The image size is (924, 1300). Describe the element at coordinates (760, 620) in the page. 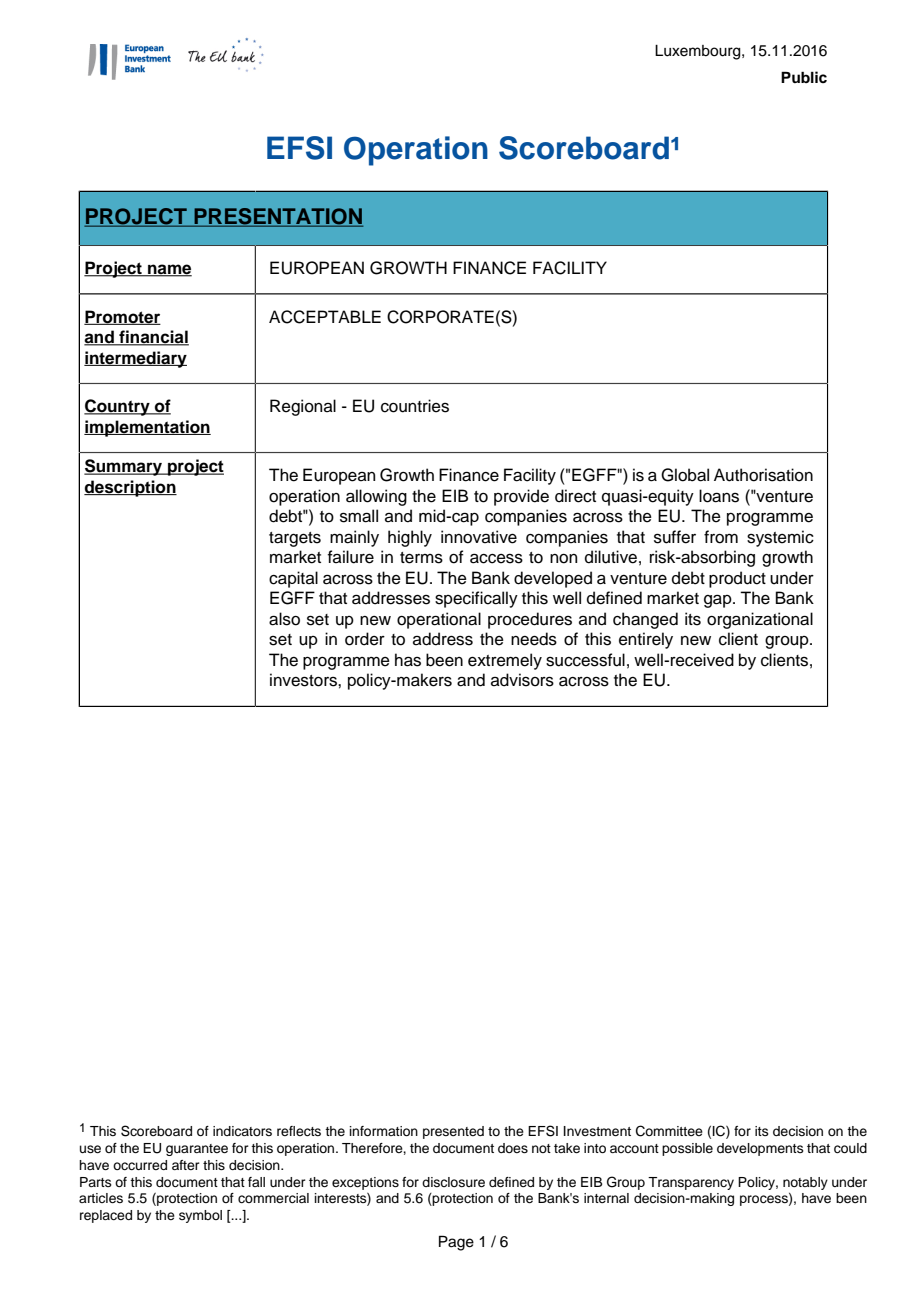

I see `organizational` at that location.
